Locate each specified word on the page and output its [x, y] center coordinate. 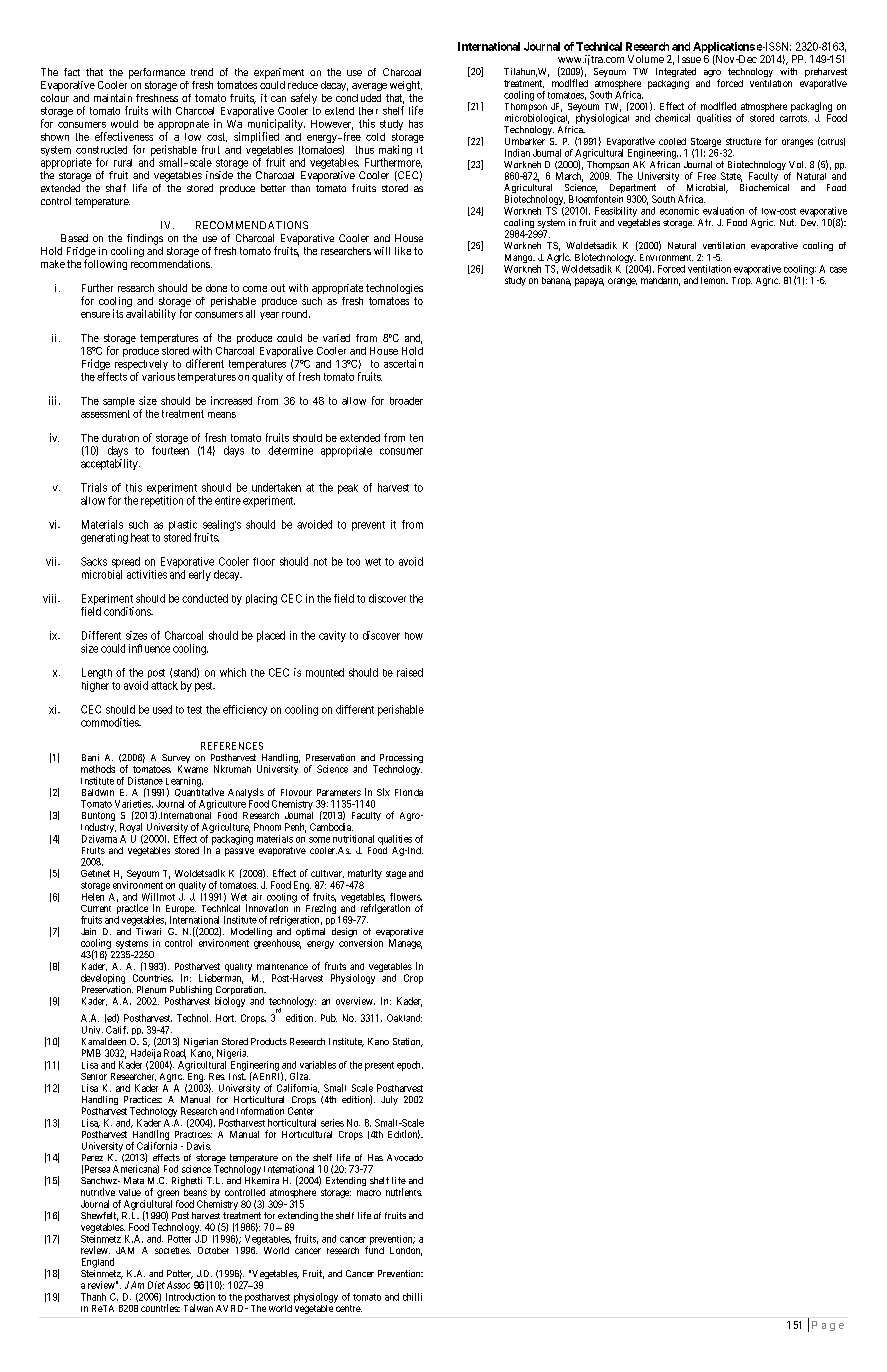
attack [164, 685]
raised [410, 672]
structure [743, 141]
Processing [400, 760]
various [158, 376]
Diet [156, 1285]
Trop [742, 281]
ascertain [403, 363]
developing [103, 979]
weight [406, 86]
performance [157, 73]
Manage [405, 944]
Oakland [404, 1018]
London [406, 1251]
